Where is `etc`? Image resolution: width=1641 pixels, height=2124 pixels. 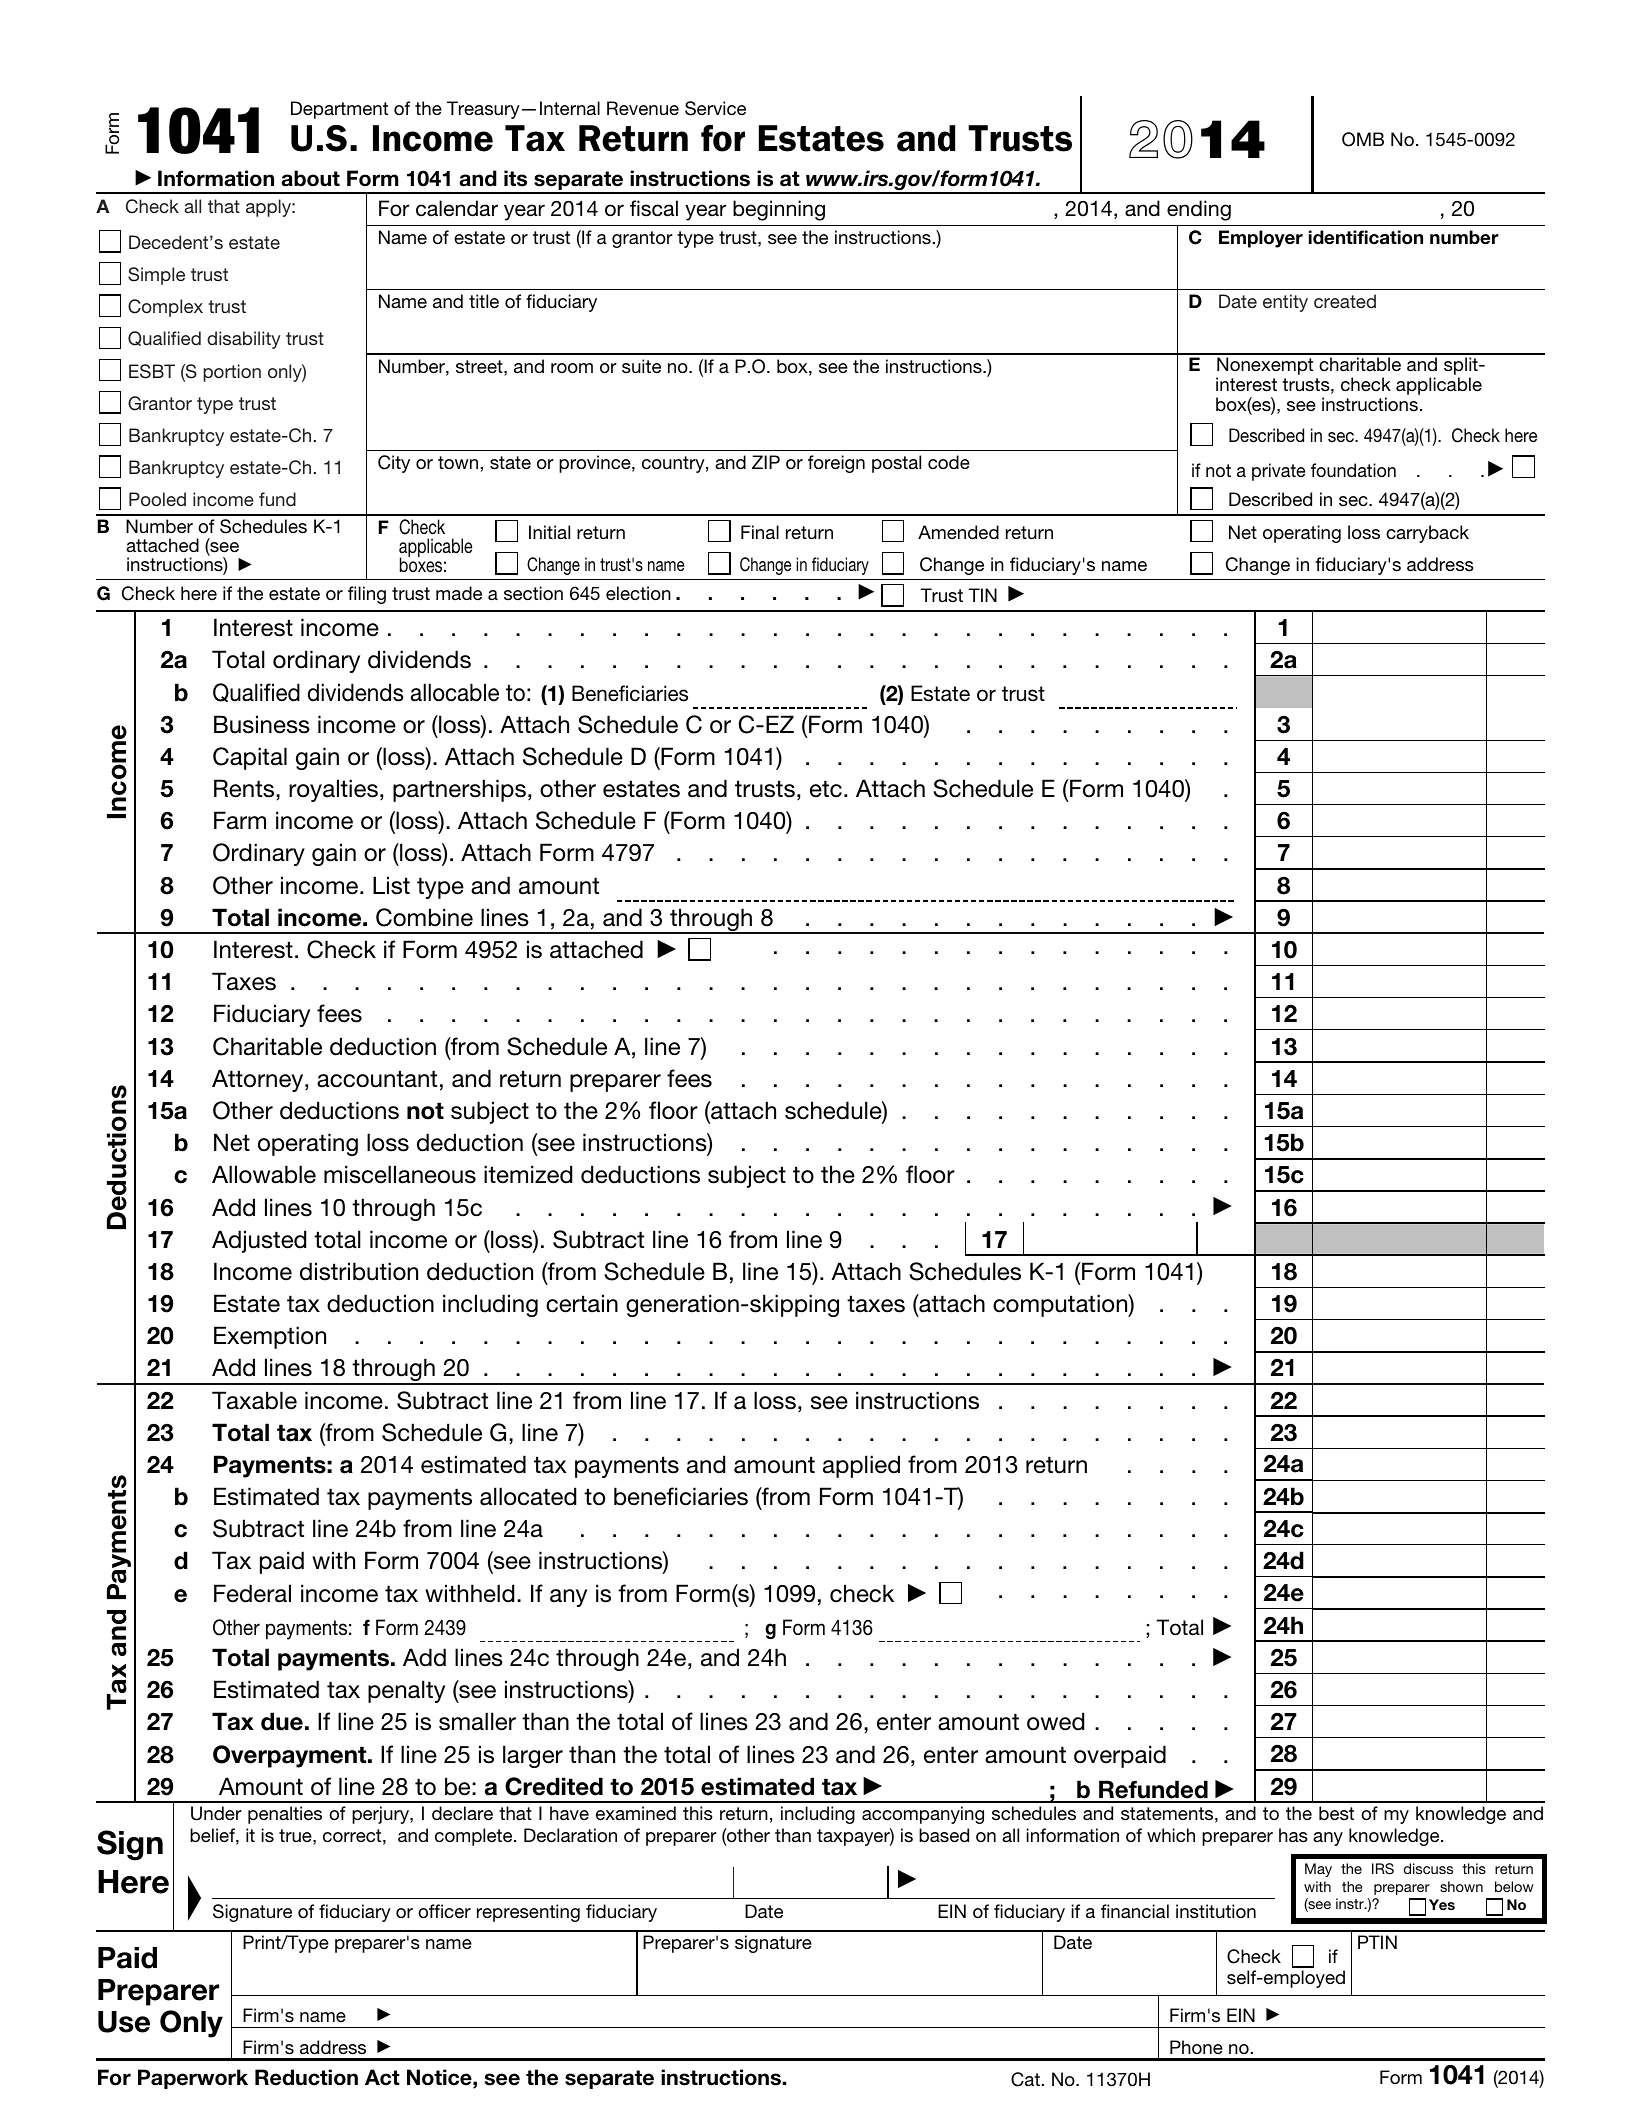 etc is located at coordinates (826, 789).
